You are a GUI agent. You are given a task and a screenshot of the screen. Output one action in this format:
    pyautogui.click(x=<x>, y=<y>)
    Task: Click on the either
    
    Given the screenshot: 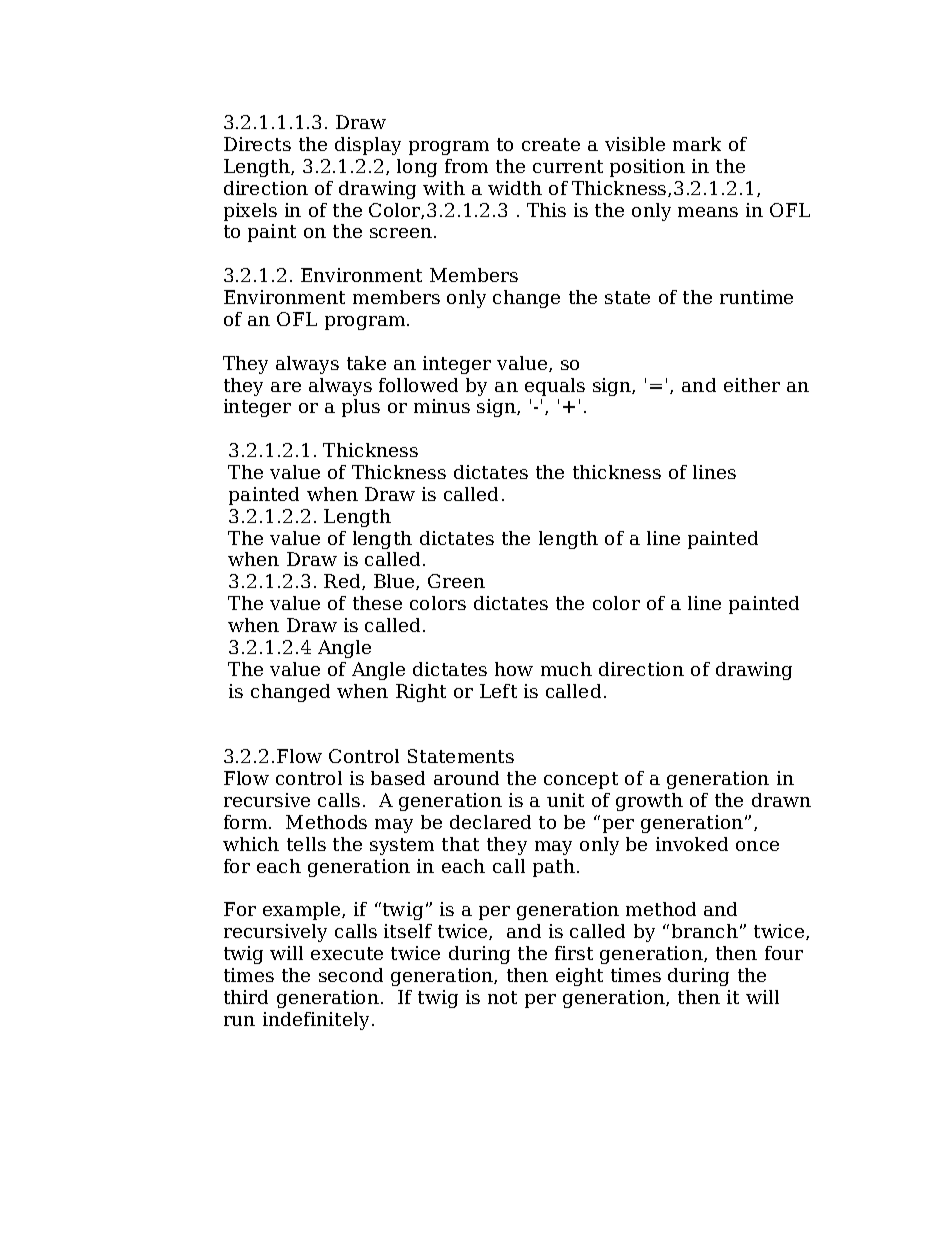 What is the action you would take?
    pyautogui.click(x=752, y=385)
